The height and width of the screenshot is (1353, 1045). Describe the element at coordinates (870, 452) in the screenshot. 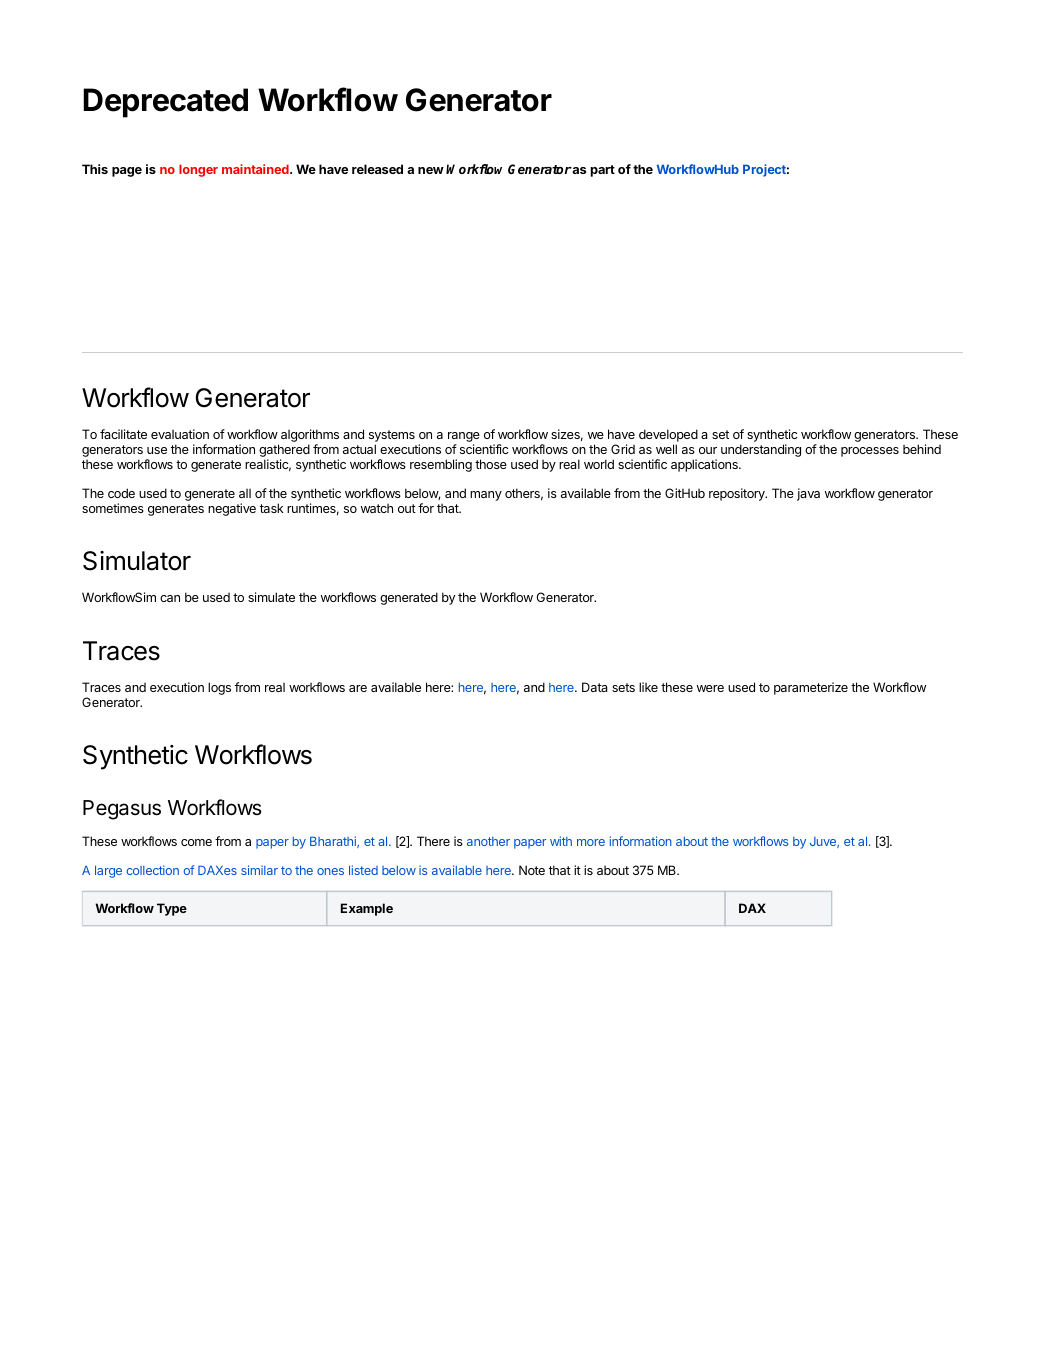

I see `processes` at that location.
